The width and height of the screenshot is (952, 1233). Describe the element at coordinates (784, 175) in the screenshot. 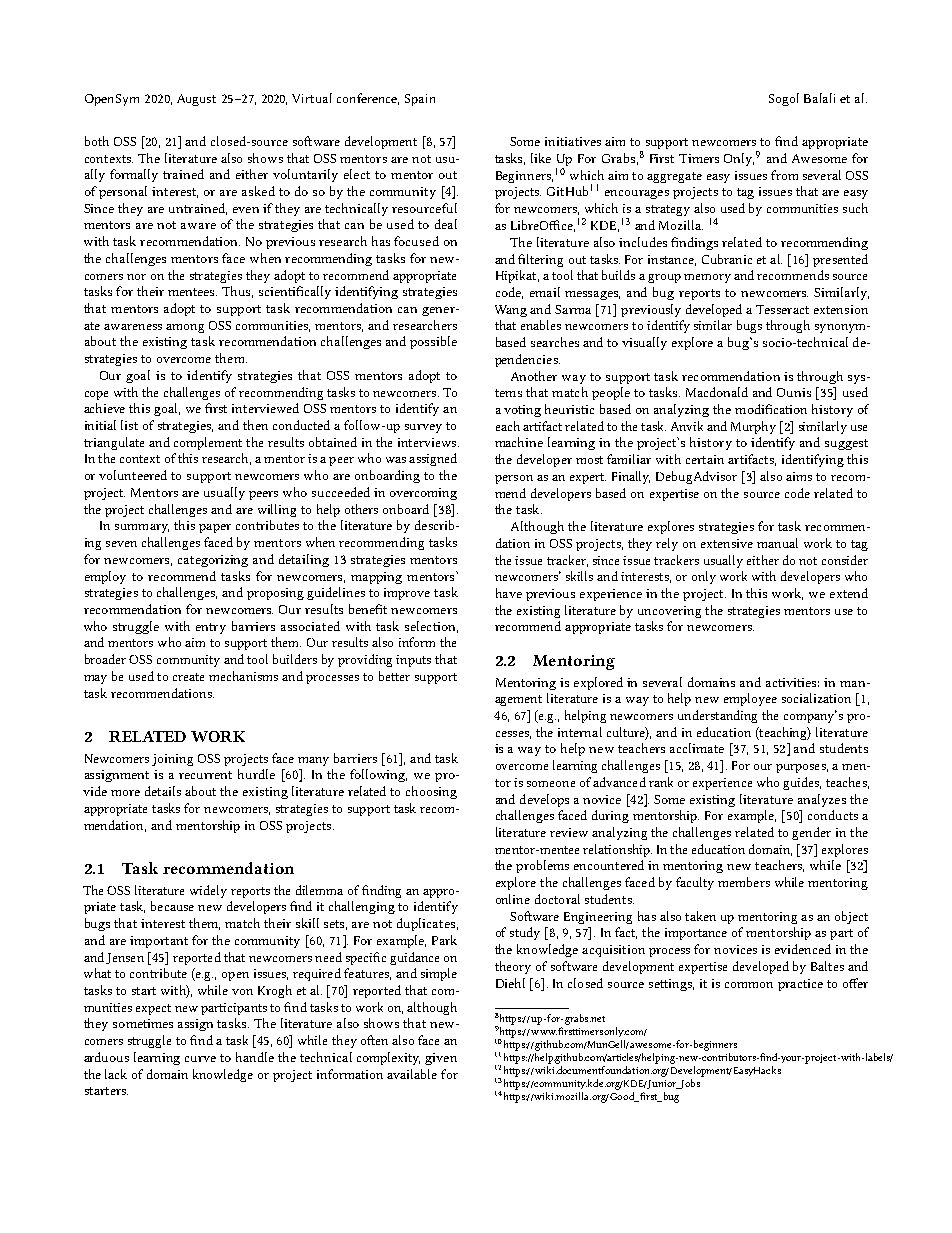

I see `from` at that location.
